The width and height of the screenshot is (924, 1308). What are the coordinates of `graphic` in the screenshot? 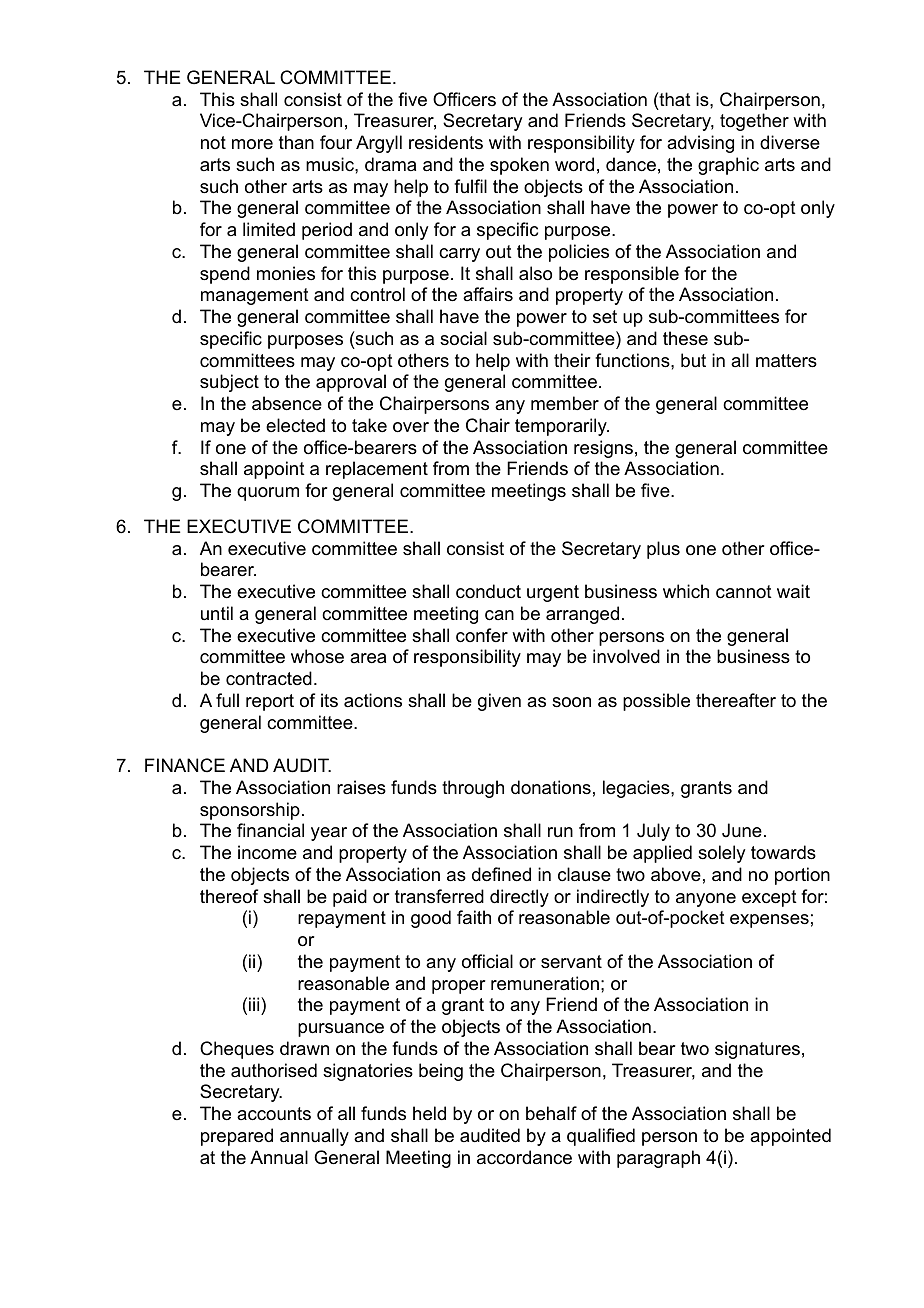 It's located at (728, 166).
